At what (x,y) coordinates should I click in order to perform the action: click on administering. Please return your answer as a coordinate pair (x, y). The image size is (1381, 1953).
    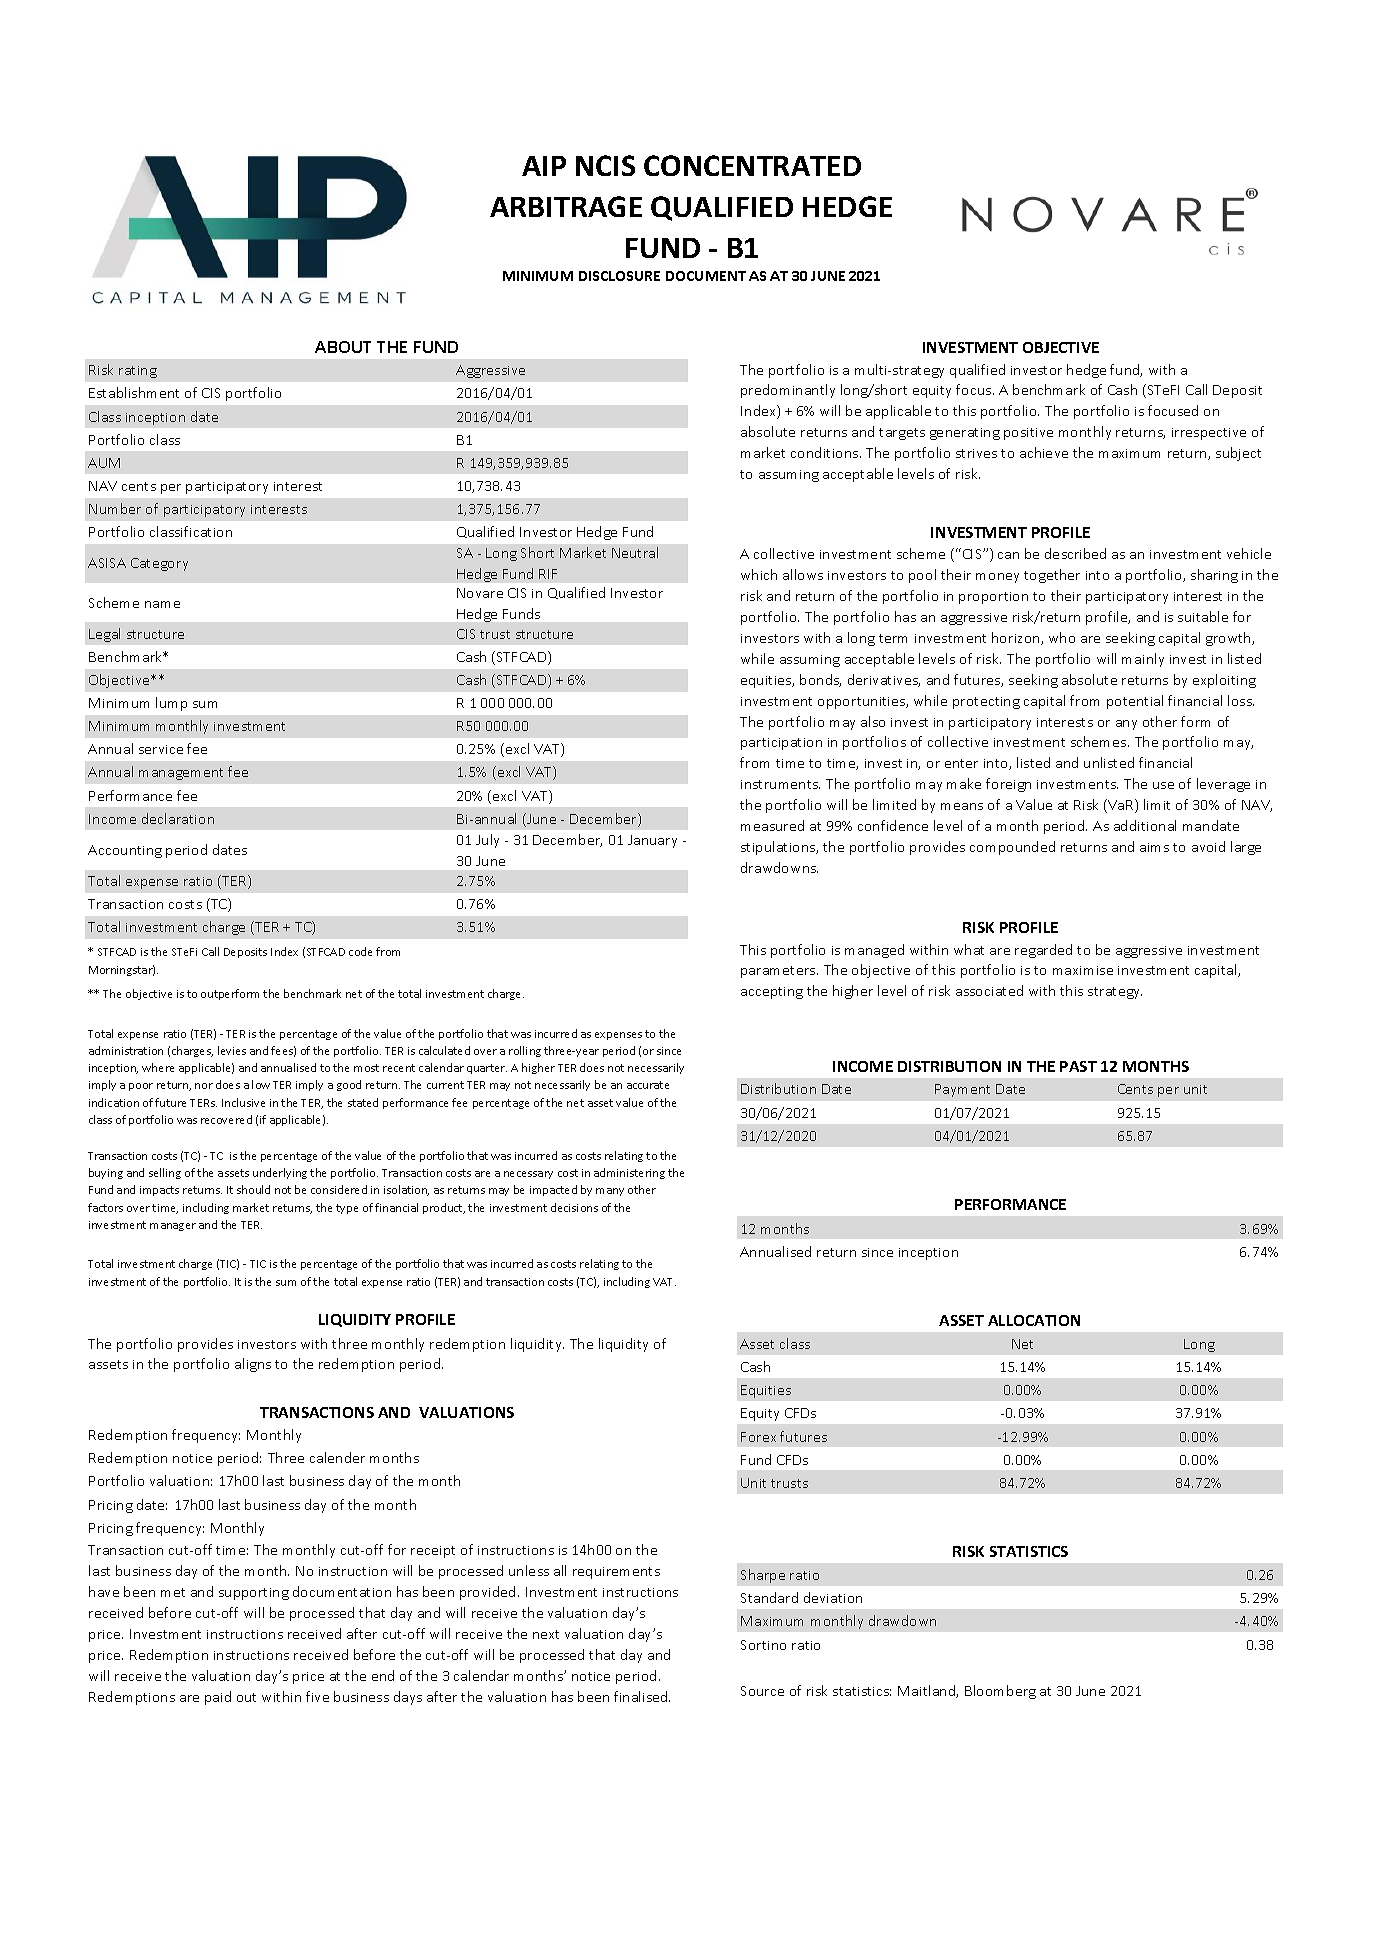
    Looking at the image, I should click on (629, 1173).
